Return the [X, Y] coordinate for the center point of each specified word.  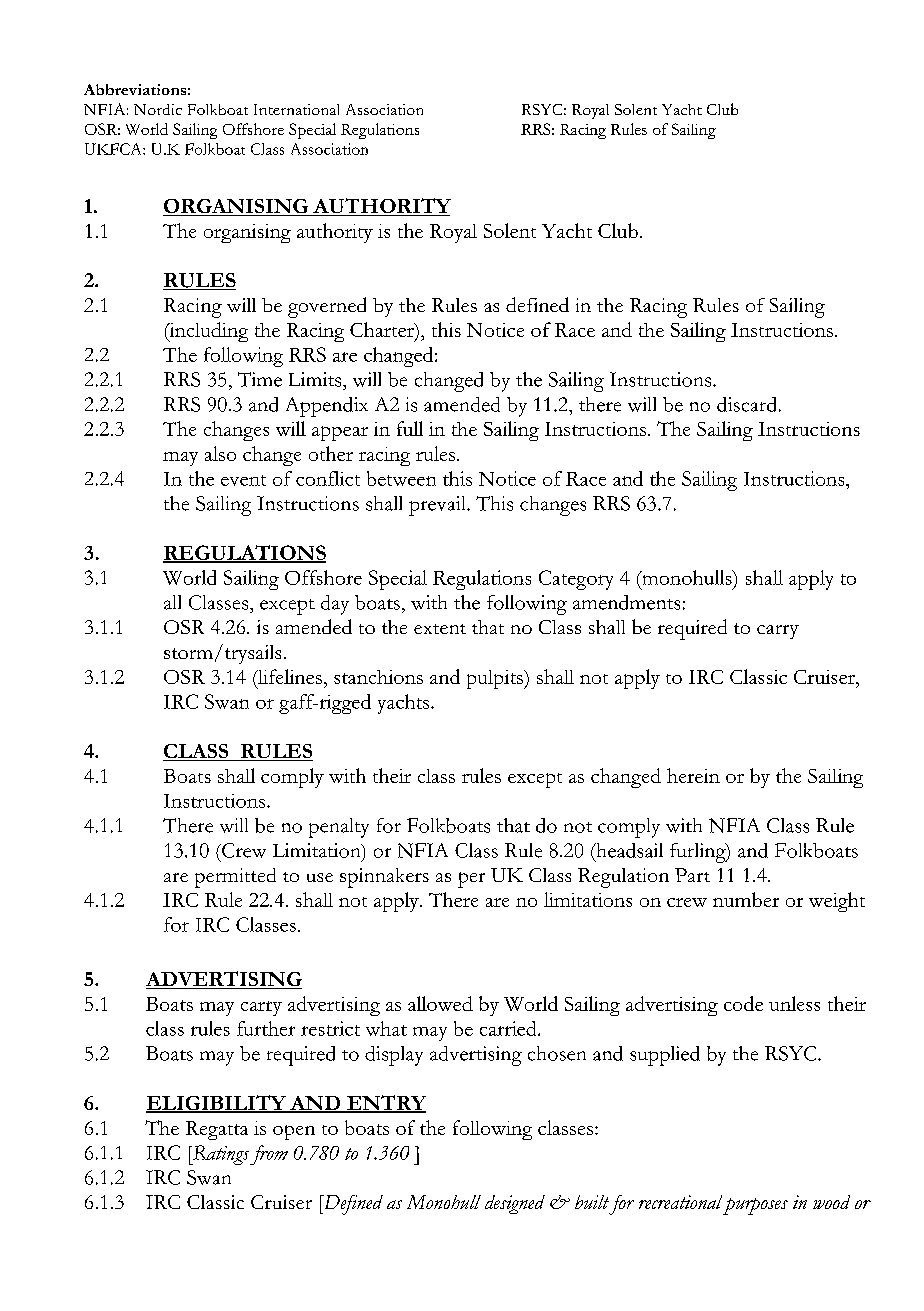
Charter [383, 329]
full [410, 428]
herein [693, 775]
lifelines [289, 676]
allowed [440, 1003]
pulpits [496, 679]
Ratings [220, 1155]
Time [260, 379]
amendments [626, 602]
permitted [235, 878]
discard [746, 404]
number [746, 899]
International [296, 109]
